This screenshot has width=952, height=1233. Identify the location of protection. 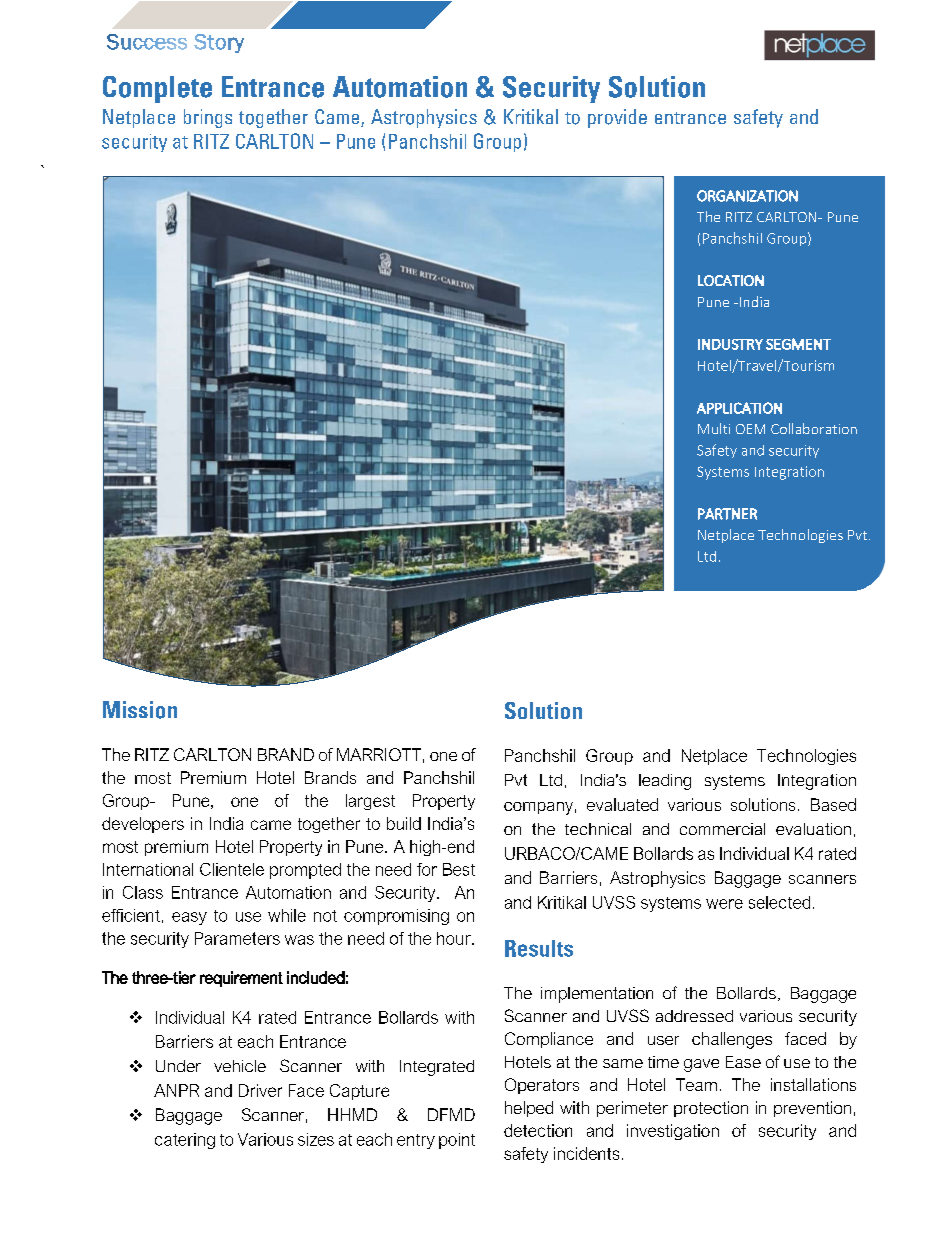
(711, 1109).
